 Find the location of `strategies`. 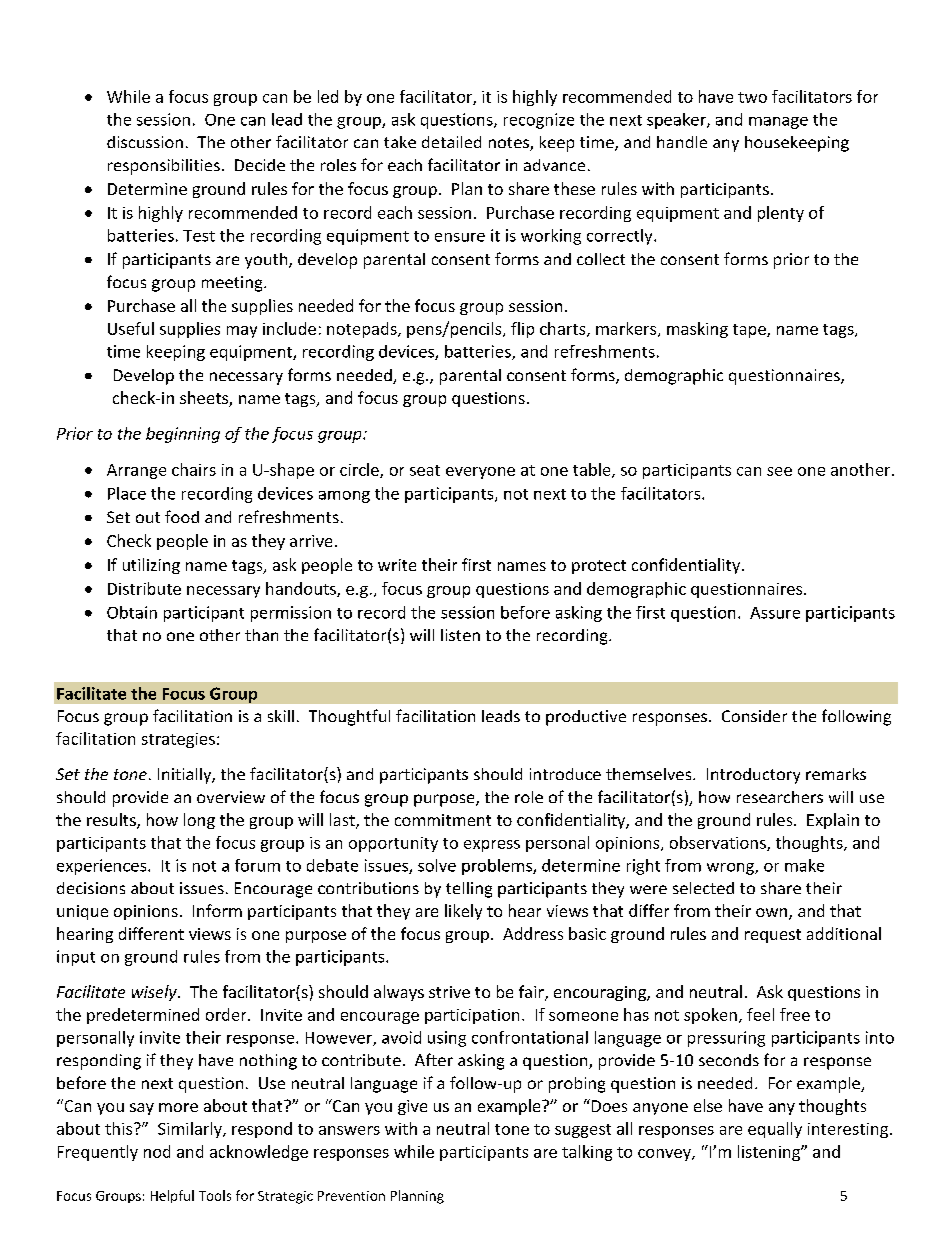

strategies is located at coordinates (178, 740).
